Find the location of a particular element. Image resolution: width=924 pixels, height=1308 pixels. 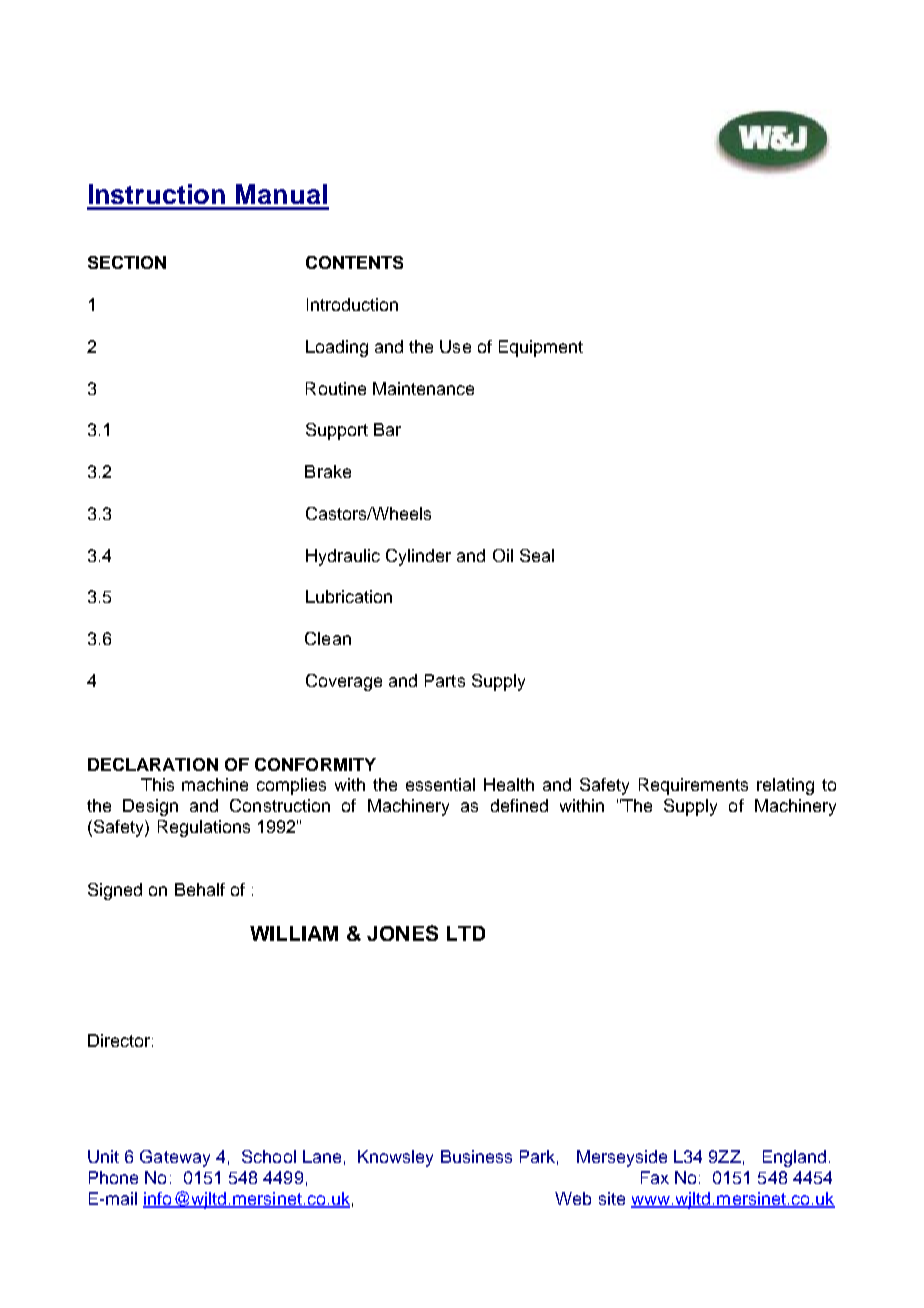

Requirements is located at coordinates (693, 786).
